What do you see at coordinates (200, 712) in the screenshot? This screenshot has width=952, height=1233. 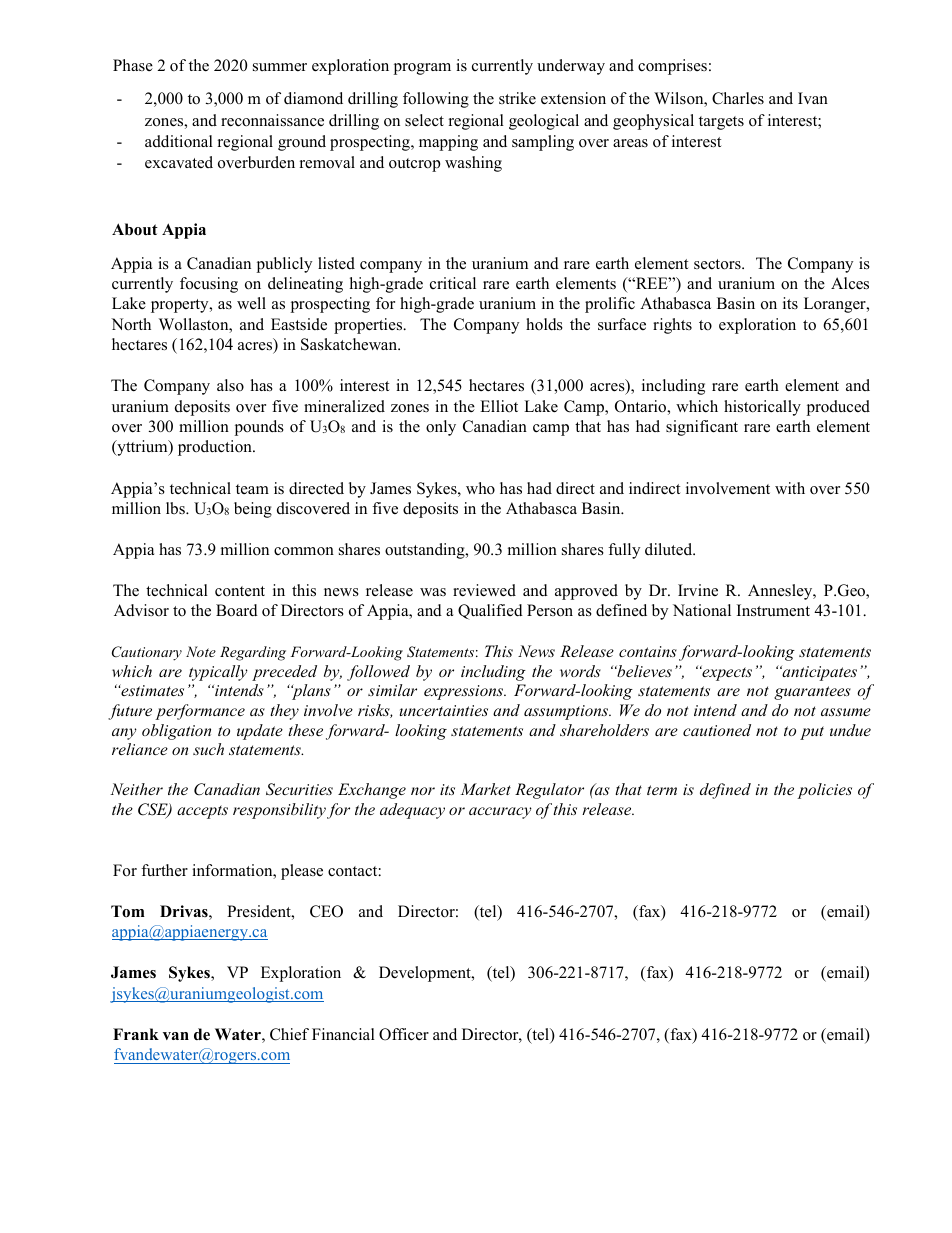 I see `performance` at bounding box center [200, 712].
